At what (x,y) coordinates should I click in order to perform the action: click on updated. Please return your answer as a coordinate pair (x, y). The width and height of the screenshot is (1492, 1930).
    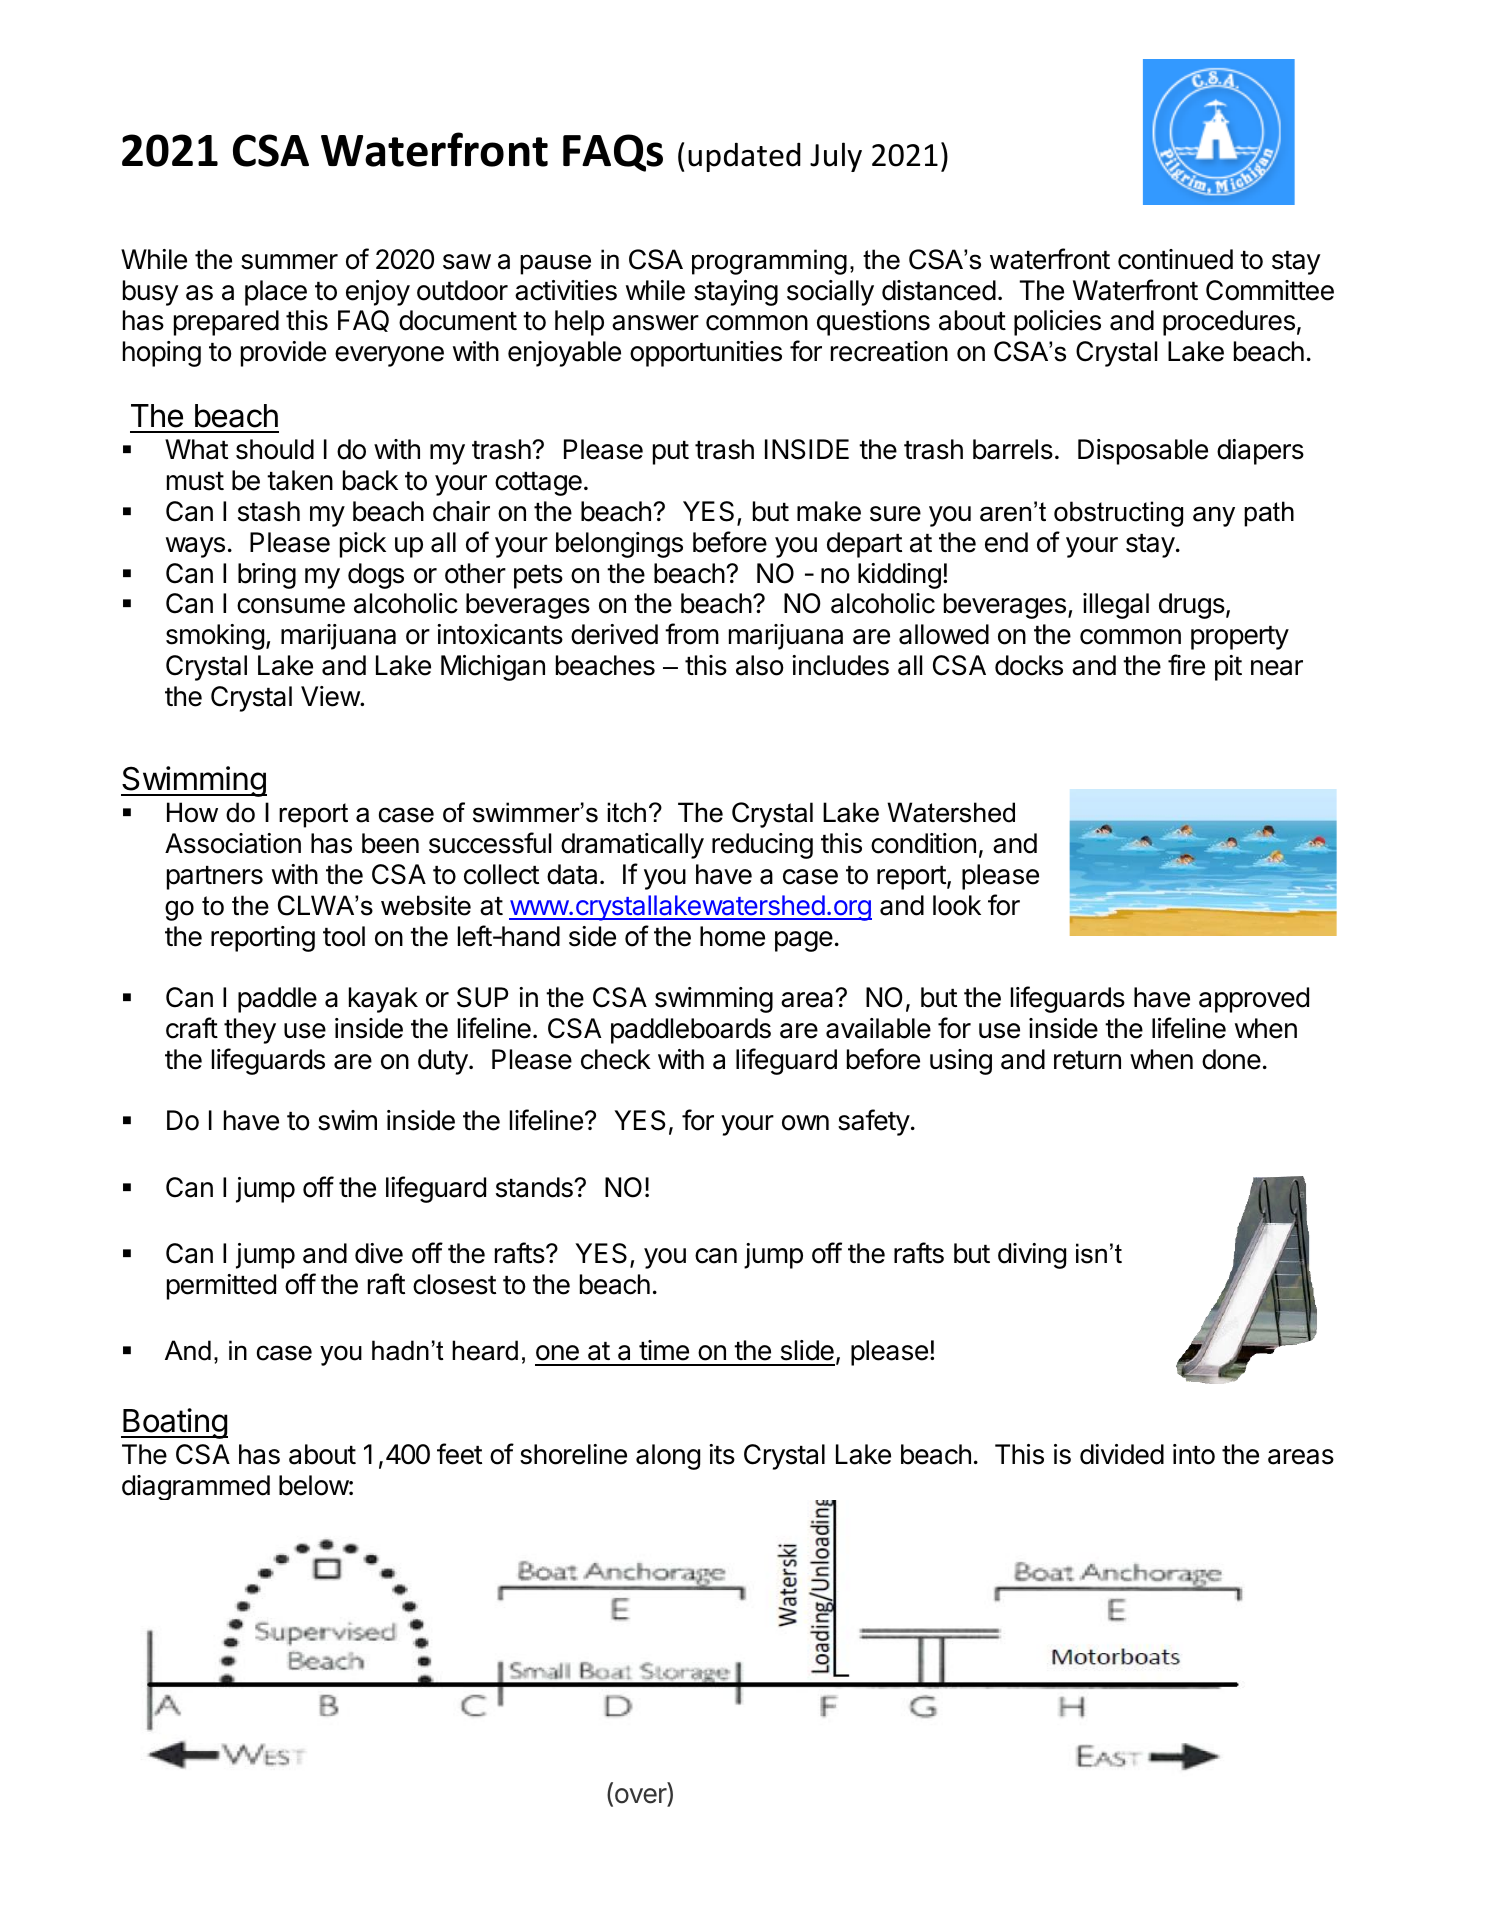
    Looking at the image, I should click on (744, 157).
